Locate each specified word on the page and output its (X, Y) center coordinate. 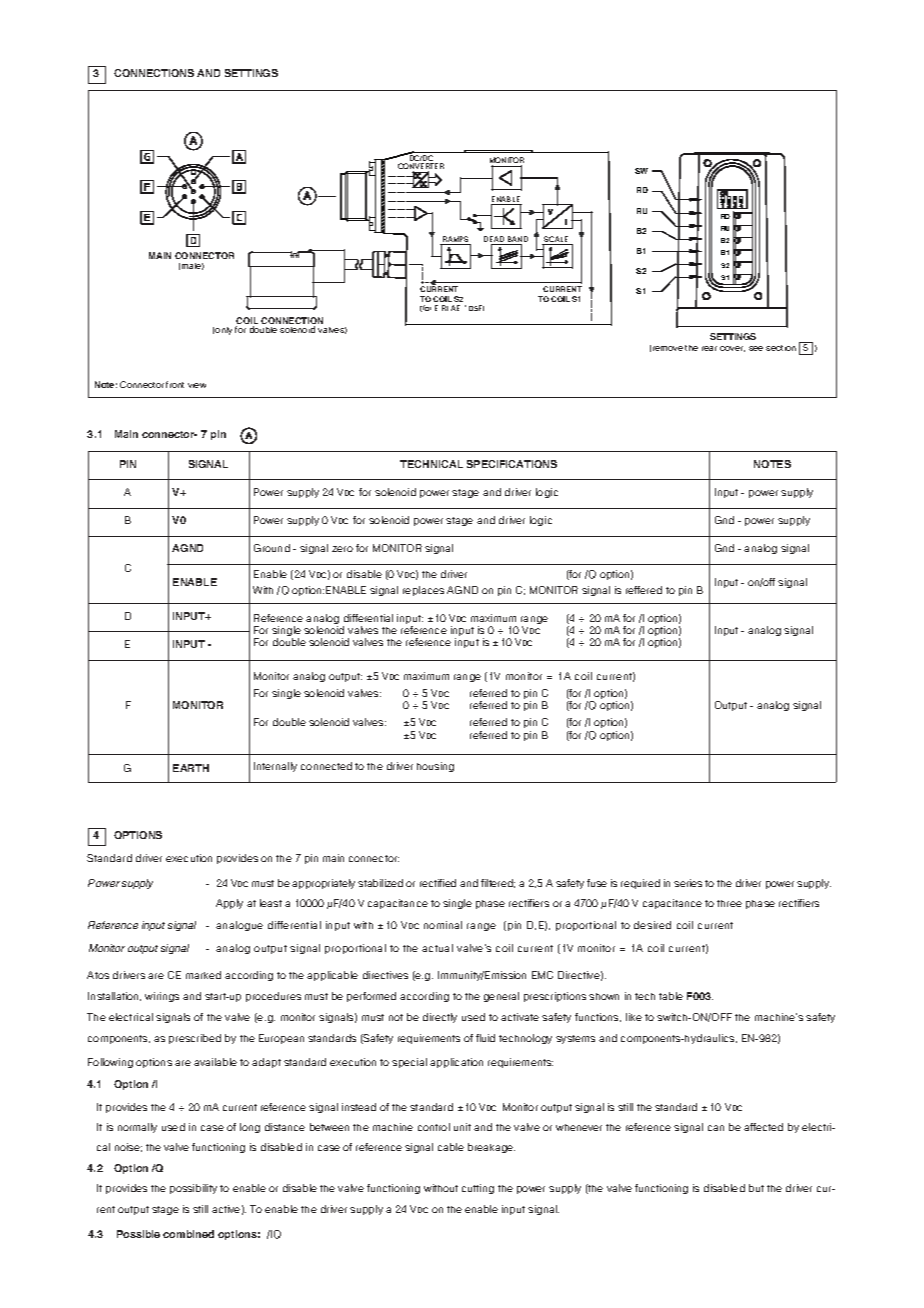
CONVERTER (421, 167)
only (223, 331)
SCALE (557, 240)
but (756, 1188)
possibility (193, 1189)
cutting (478, 1189)
